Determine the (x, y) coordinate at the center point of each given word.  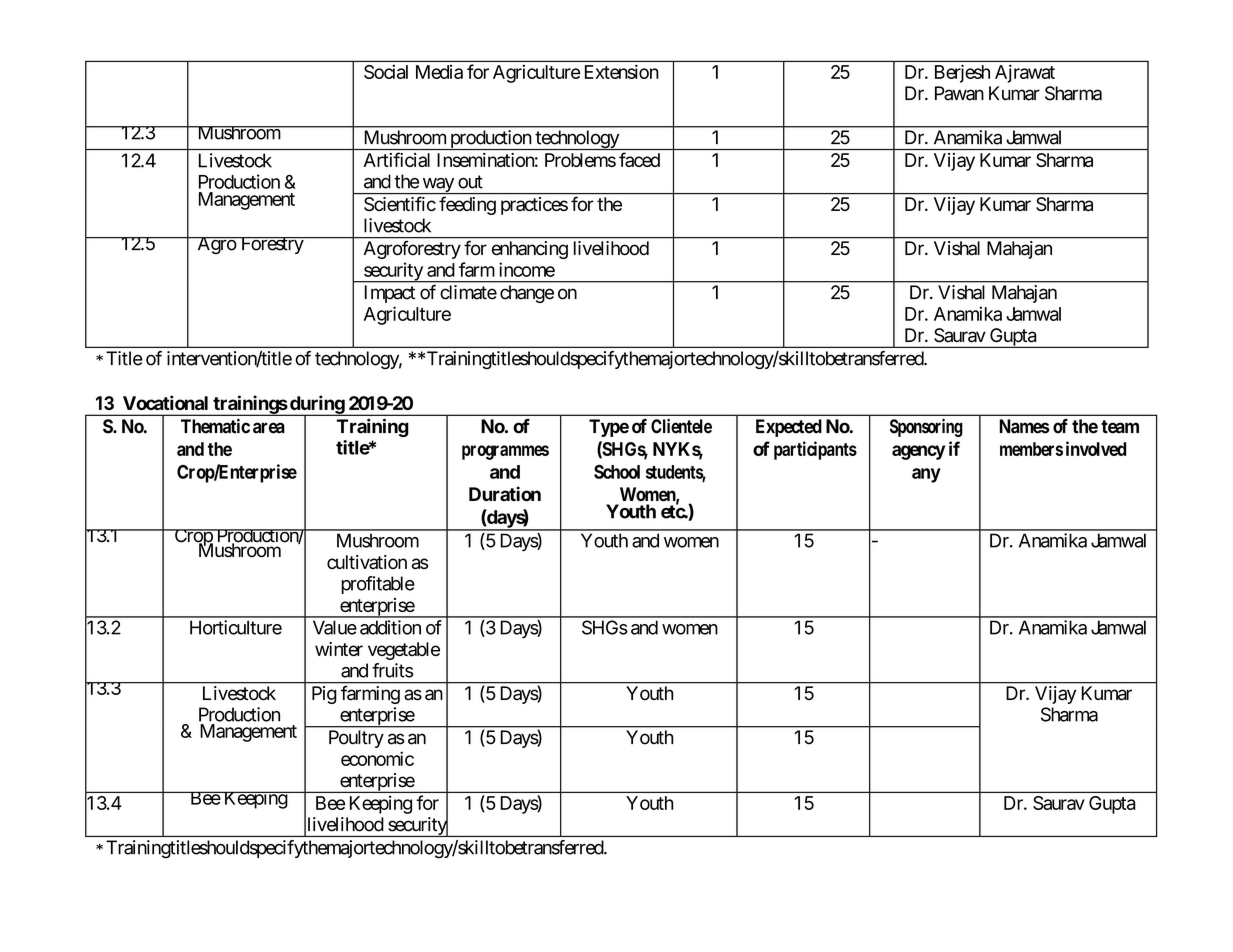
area (269, 428)
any (926, 475)
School (617, 472)
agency (918, 452)
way (438, 186)
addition (390, 627)
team (1120, 427)
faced (639, 159)
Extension (622, 71)
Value (335, 627)
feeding (467, 205)
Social (386, 71)
